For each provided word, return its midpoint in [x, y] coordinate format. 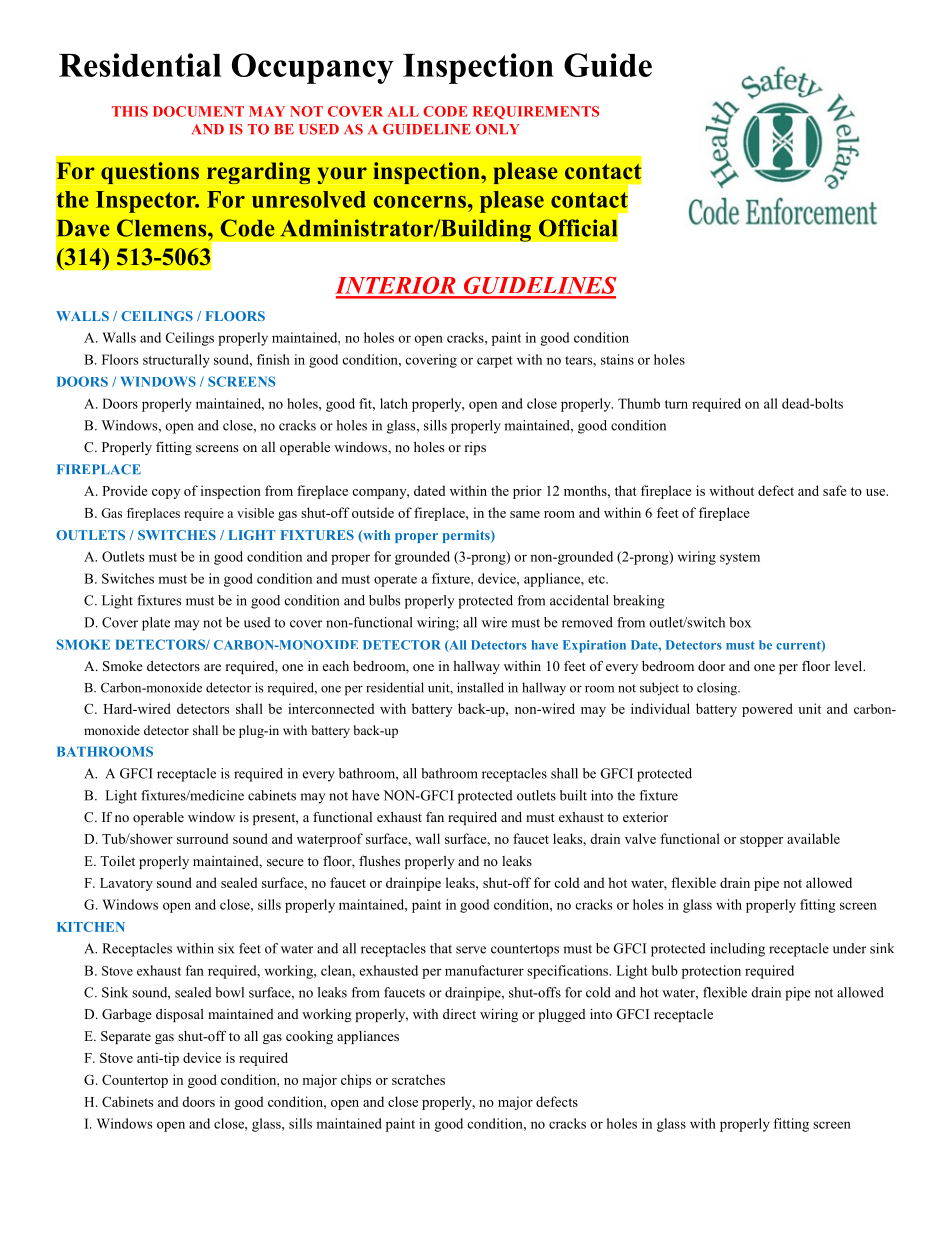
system [740, 559]
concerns [420, 202]
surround [202, 838]
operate [395, 581]
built [573, 795]
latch [394, 403]
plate [156, 624]
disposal [180, 1015]
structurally [176, 361]
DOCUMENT [198, 111]
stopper [761, 841]
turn [676, 404]
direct [459, 1014]
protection [711, 972]
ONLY [498, 129]
